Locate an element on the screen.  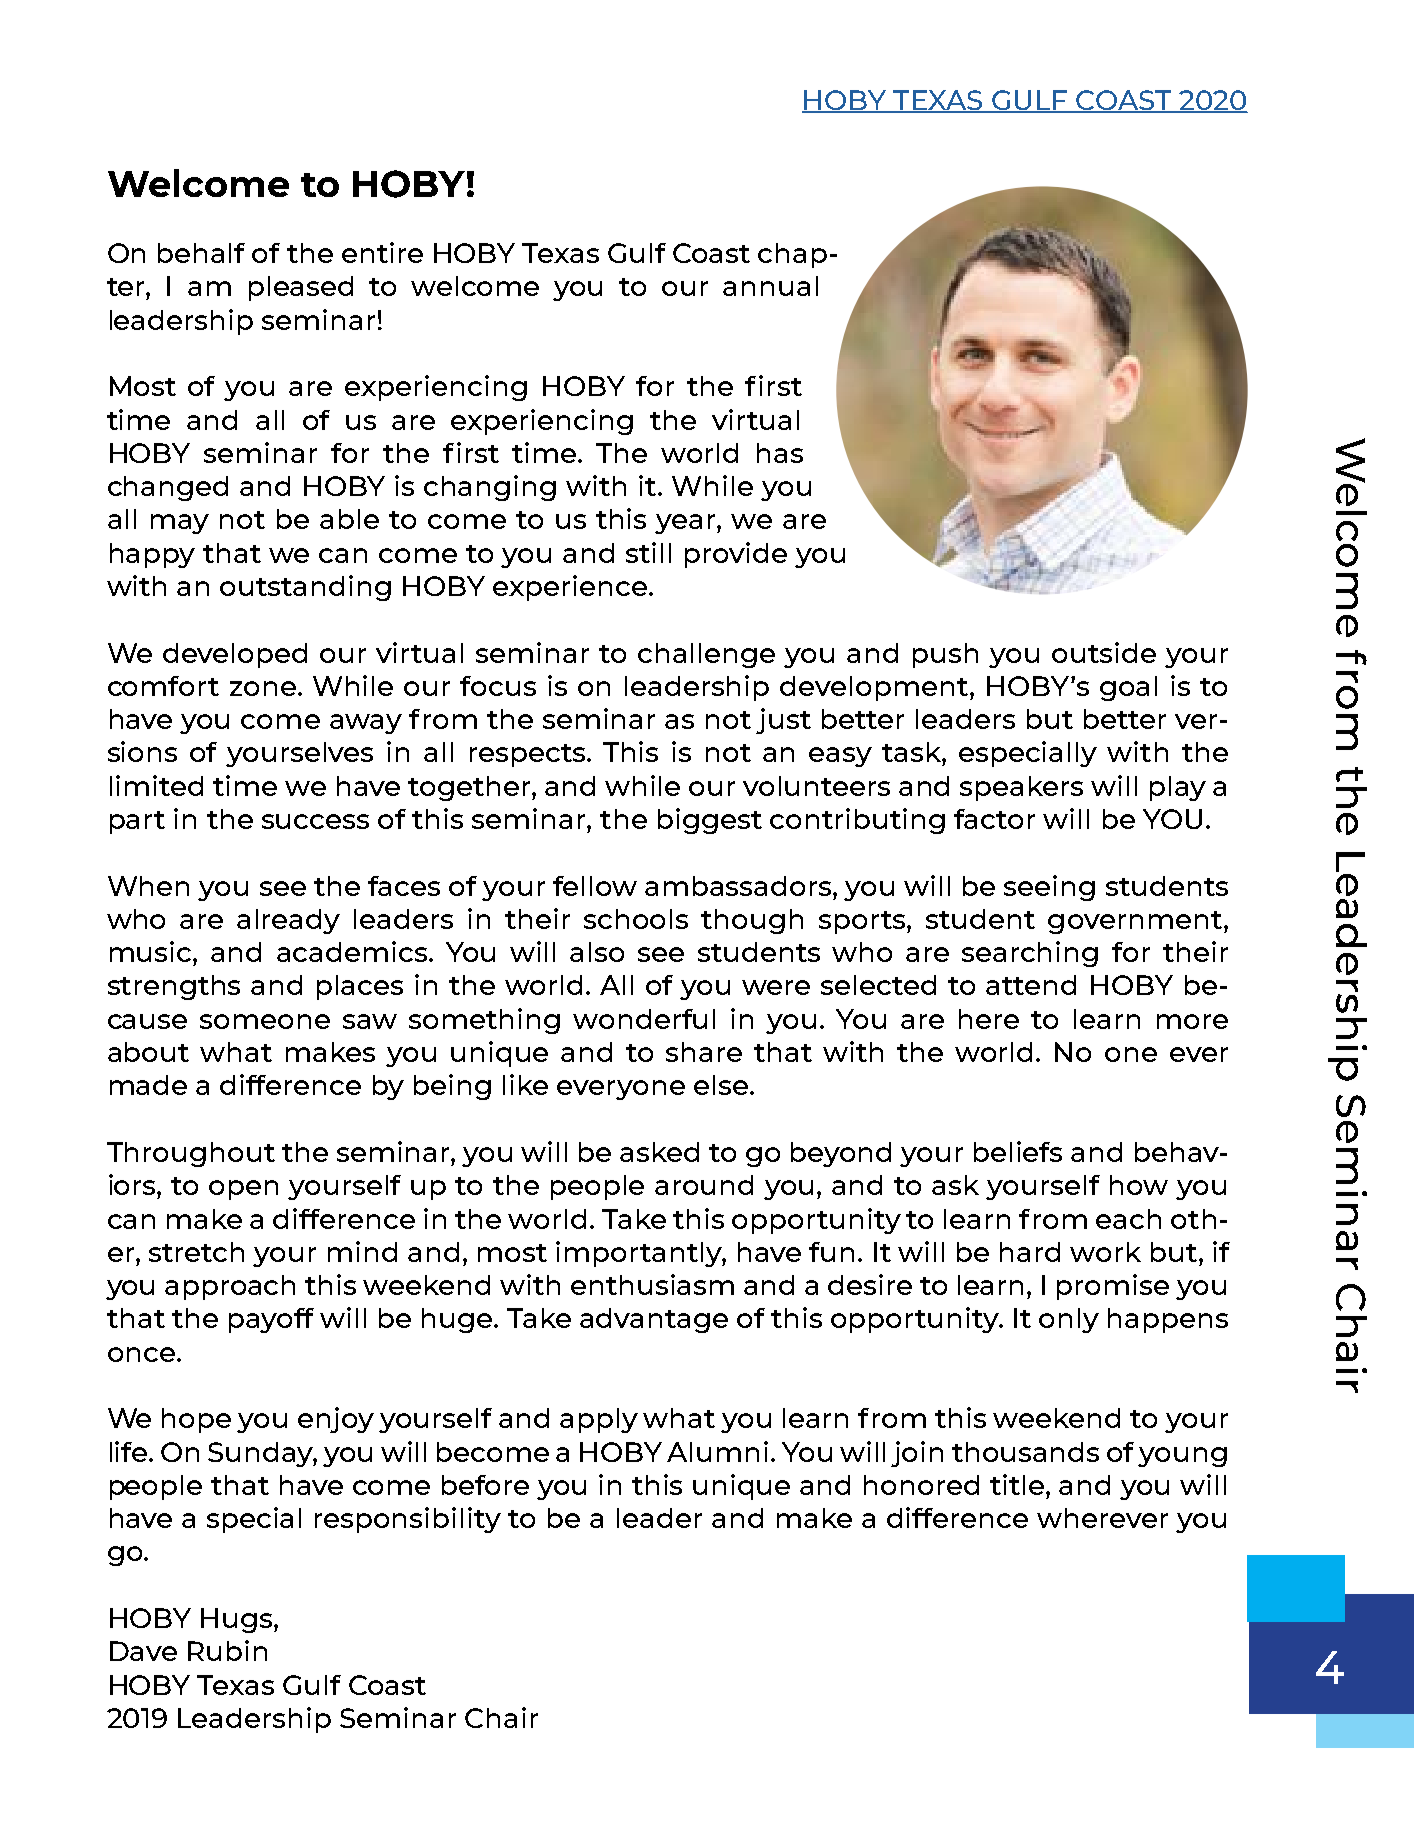
annual is located at coordinates (770, 286).
